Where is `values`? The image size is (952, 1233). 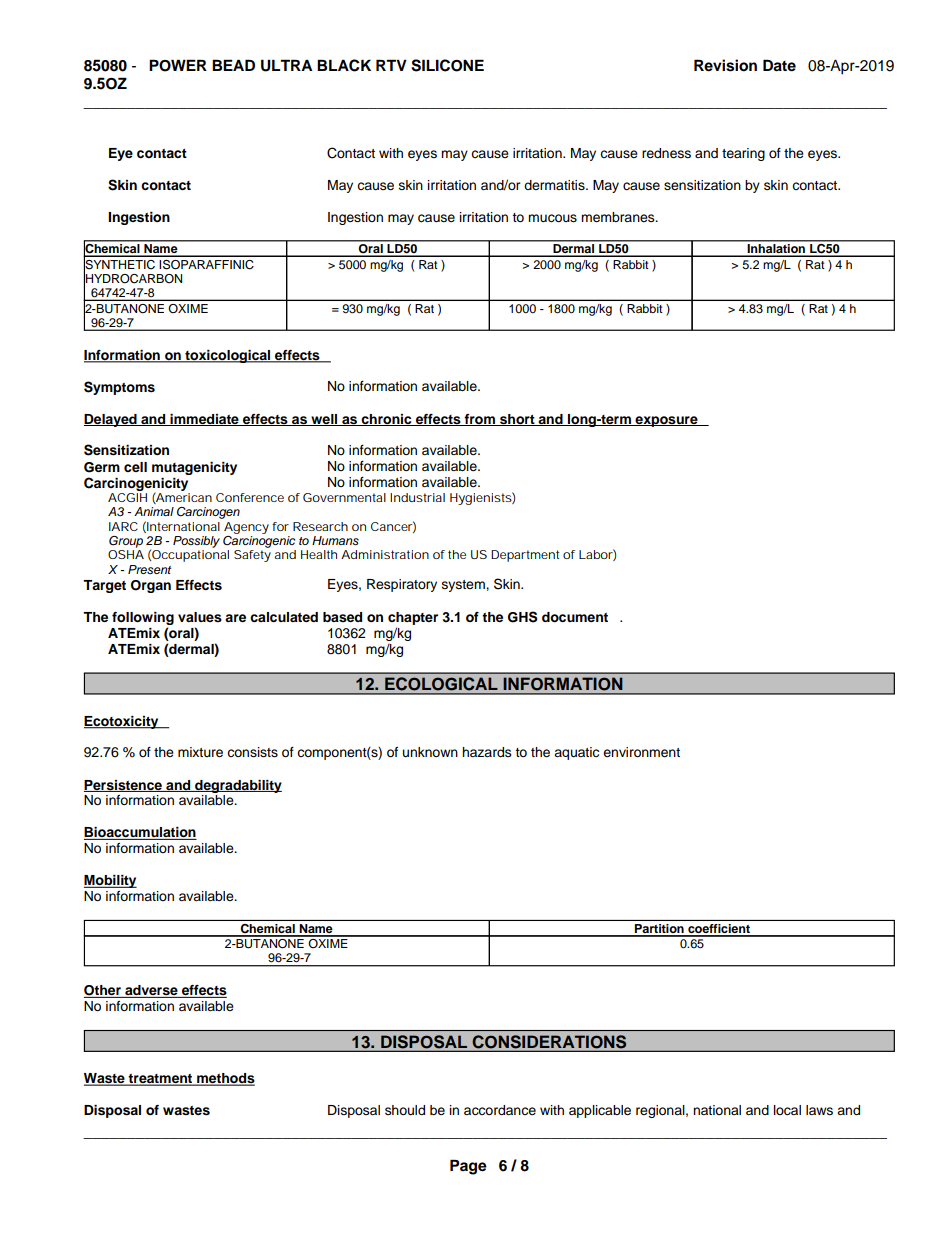
values is located at coordinates (200, 617).
